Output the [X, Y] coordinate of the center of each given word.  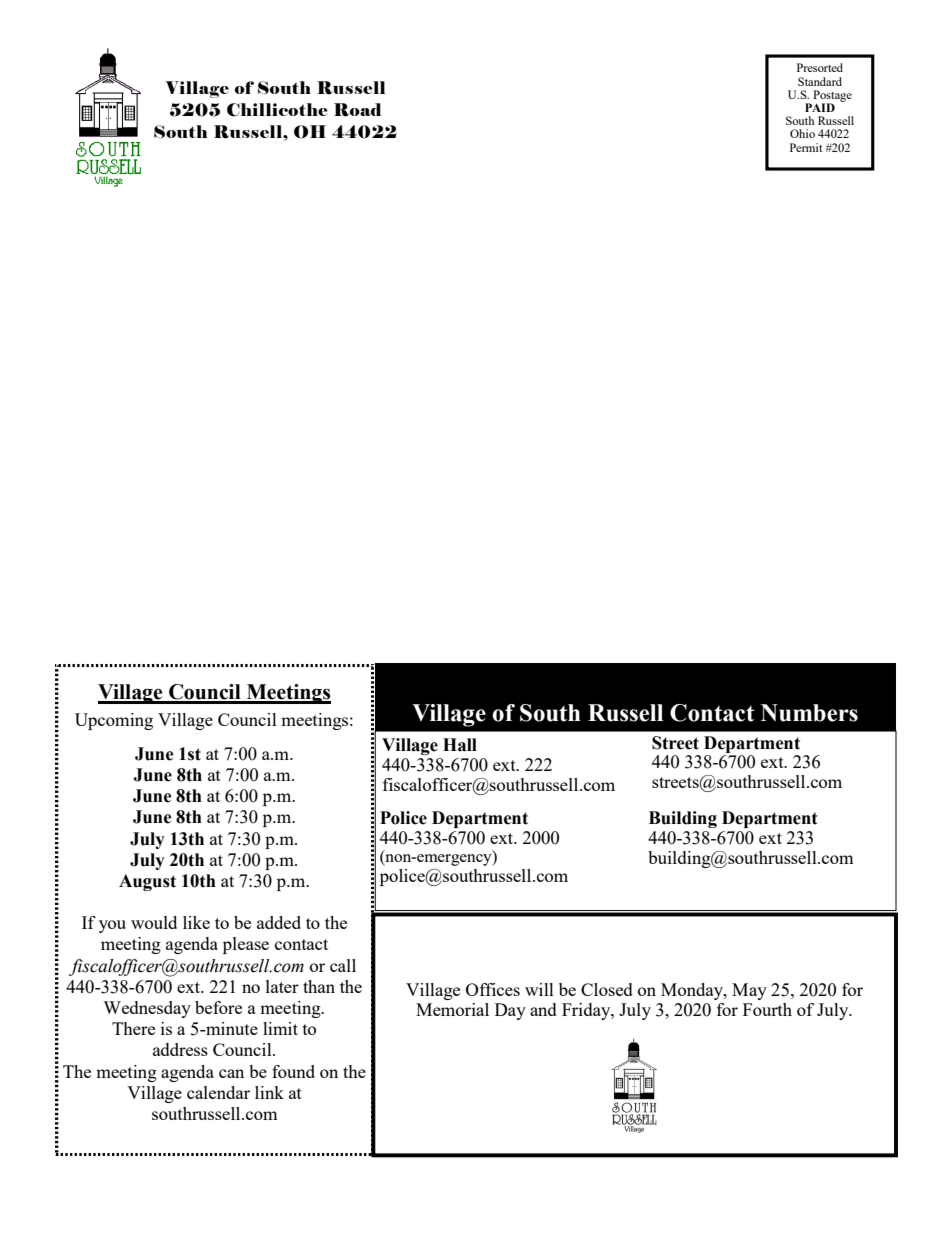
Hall [460, 745]
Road [357, 110]
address [180, 1049]
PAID [820, 107]
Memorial [452, 1009]
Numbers [809, 713]
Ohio [802, 133]
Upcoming [114, 721]
